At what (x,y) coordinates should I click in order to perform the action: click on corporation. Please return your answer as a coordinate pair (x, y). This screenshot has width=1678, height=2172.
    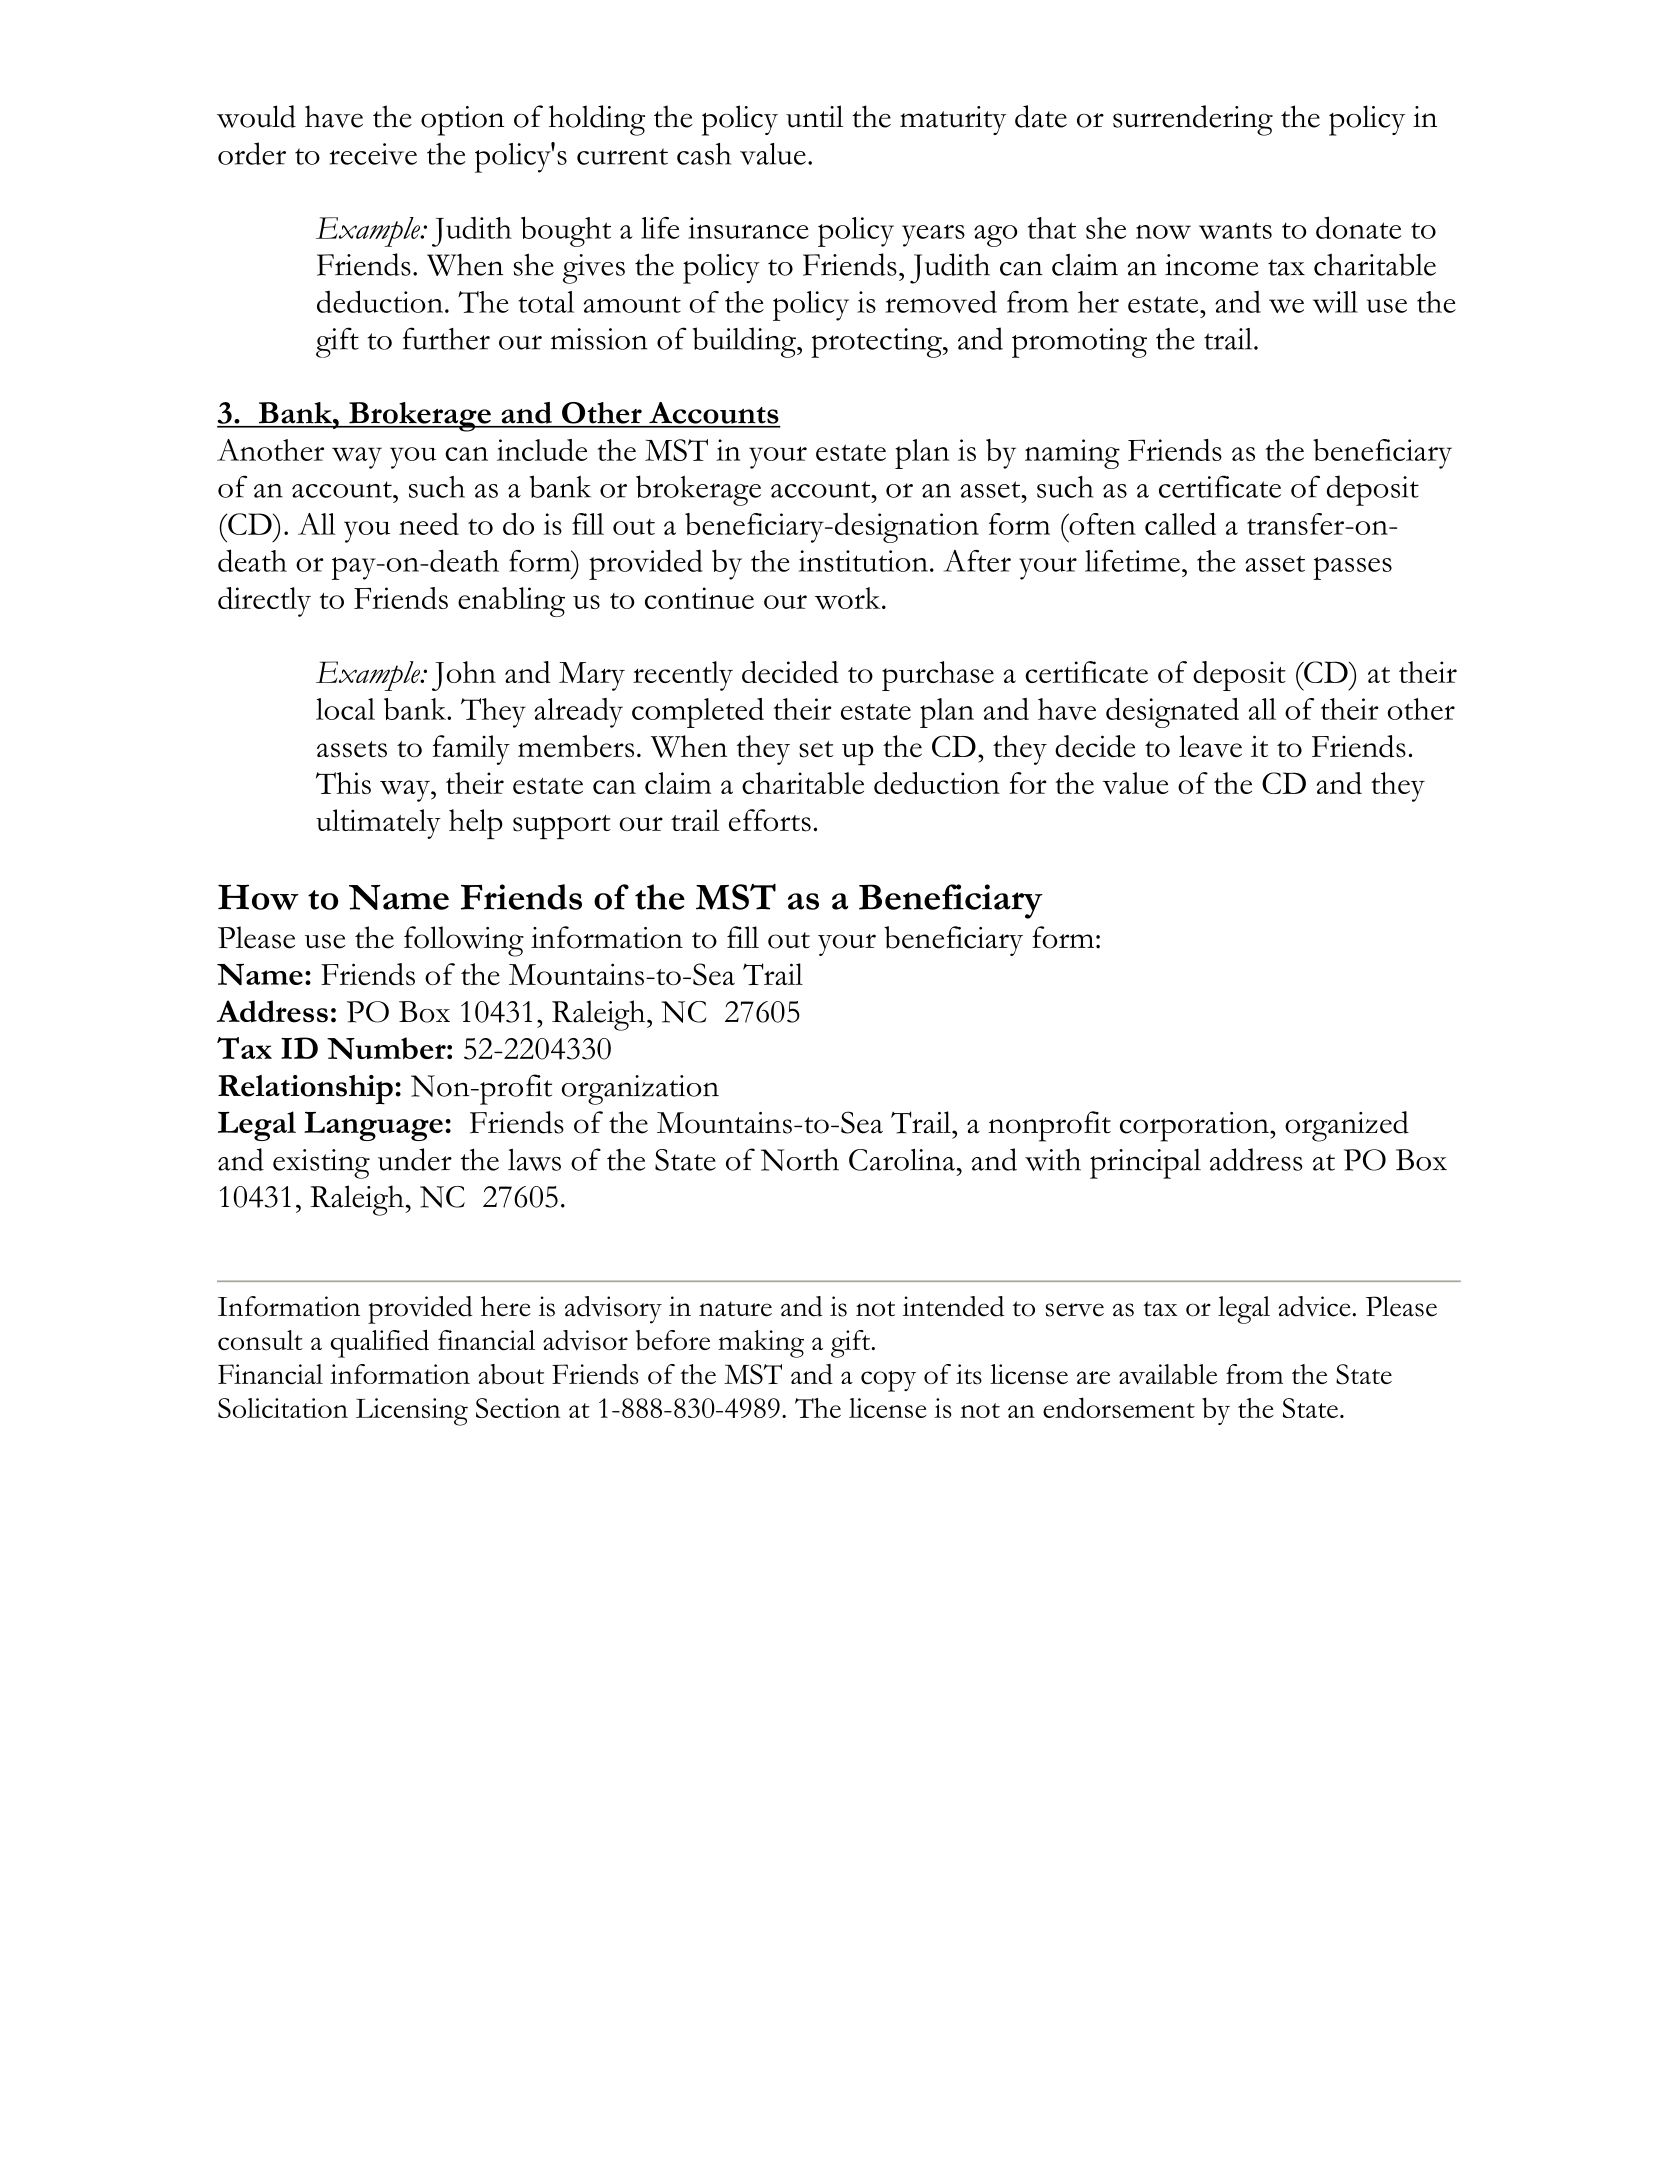
    Looking at the image, I should click on (1195, 1127).
